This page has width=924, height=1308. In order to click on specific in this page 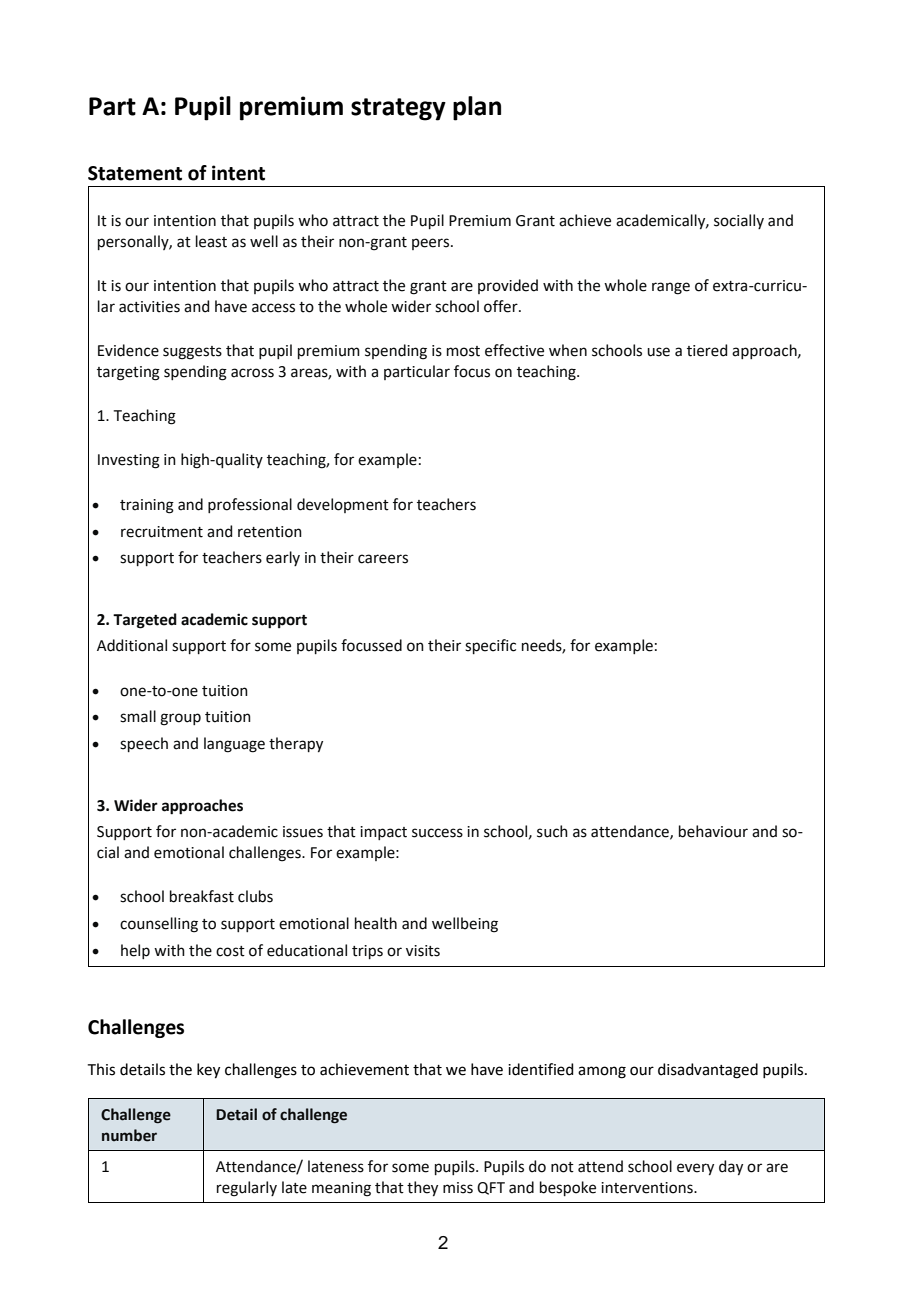, I will do `click(490, 646)`.
